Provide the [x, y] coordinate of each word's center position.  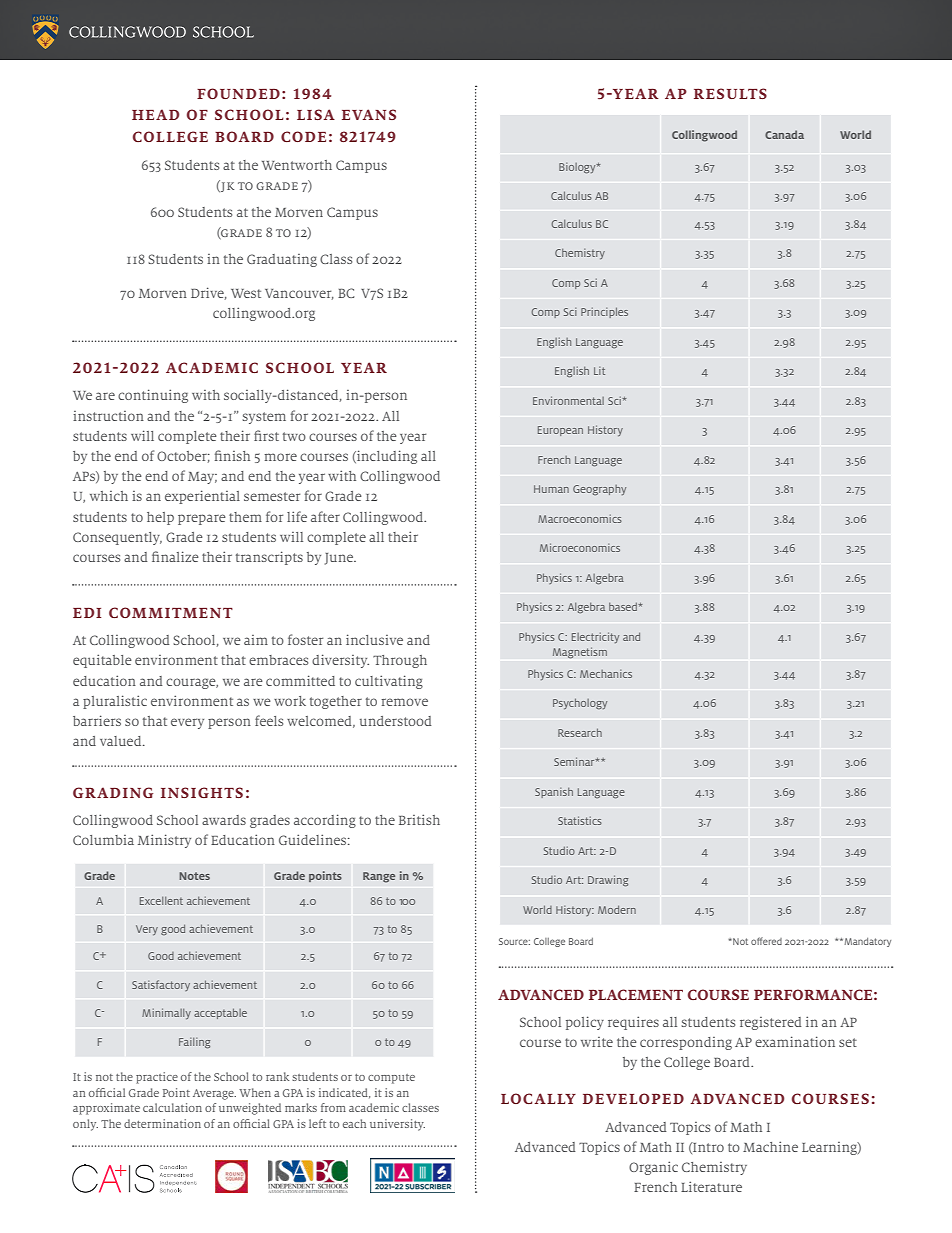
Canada [784, 134]
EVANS [369, 114]
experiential [202, 497]
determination [162, 1123]
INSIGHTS [202, 792]
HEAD [155, 114]
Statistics [580, 820]
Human [551, 489]
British [419, 819]
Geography [599, 490]
